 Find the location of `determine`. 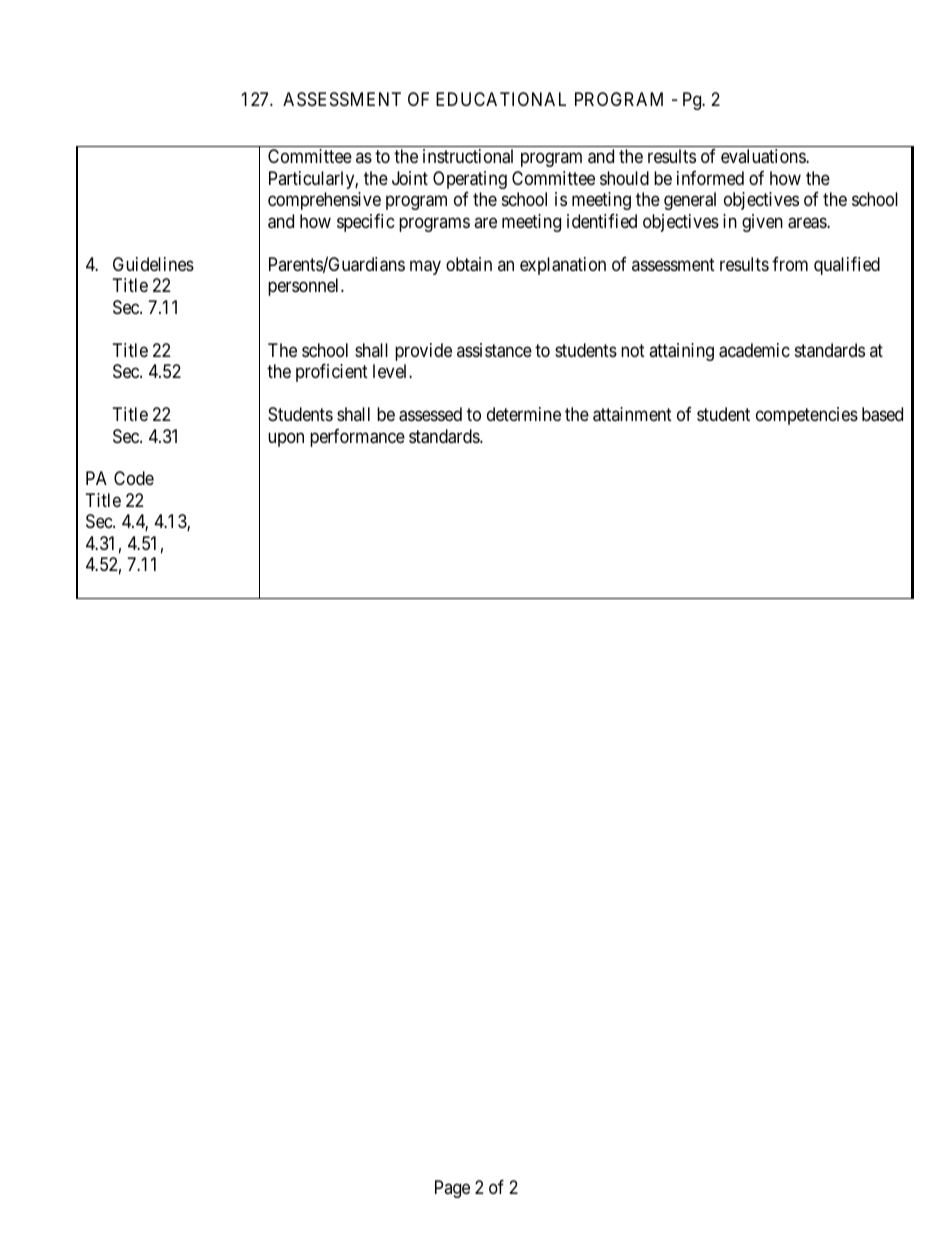

determine is located at coordinates (524, 414).
